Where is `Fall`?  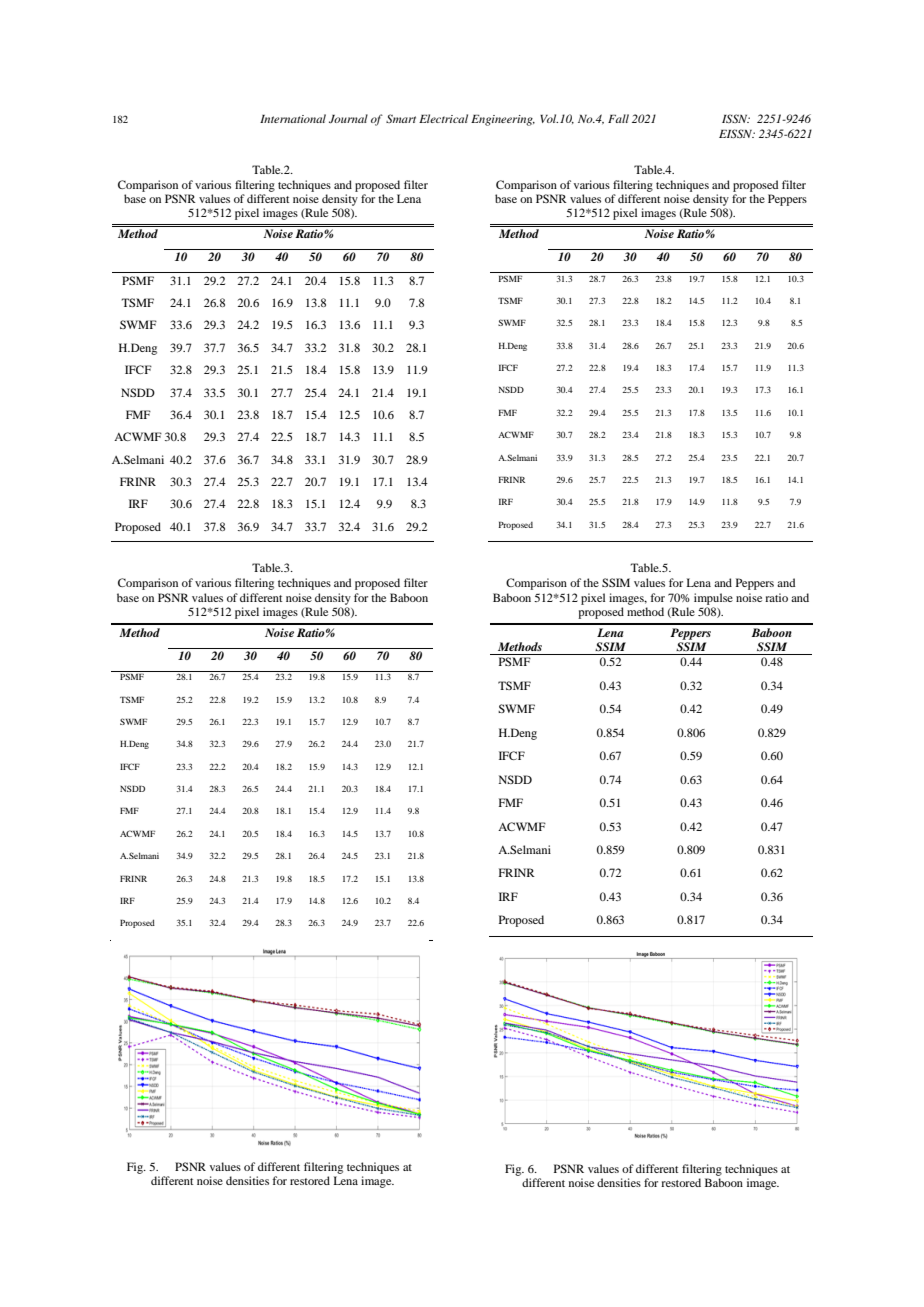
Fall is located at coordinates (618, 118).
